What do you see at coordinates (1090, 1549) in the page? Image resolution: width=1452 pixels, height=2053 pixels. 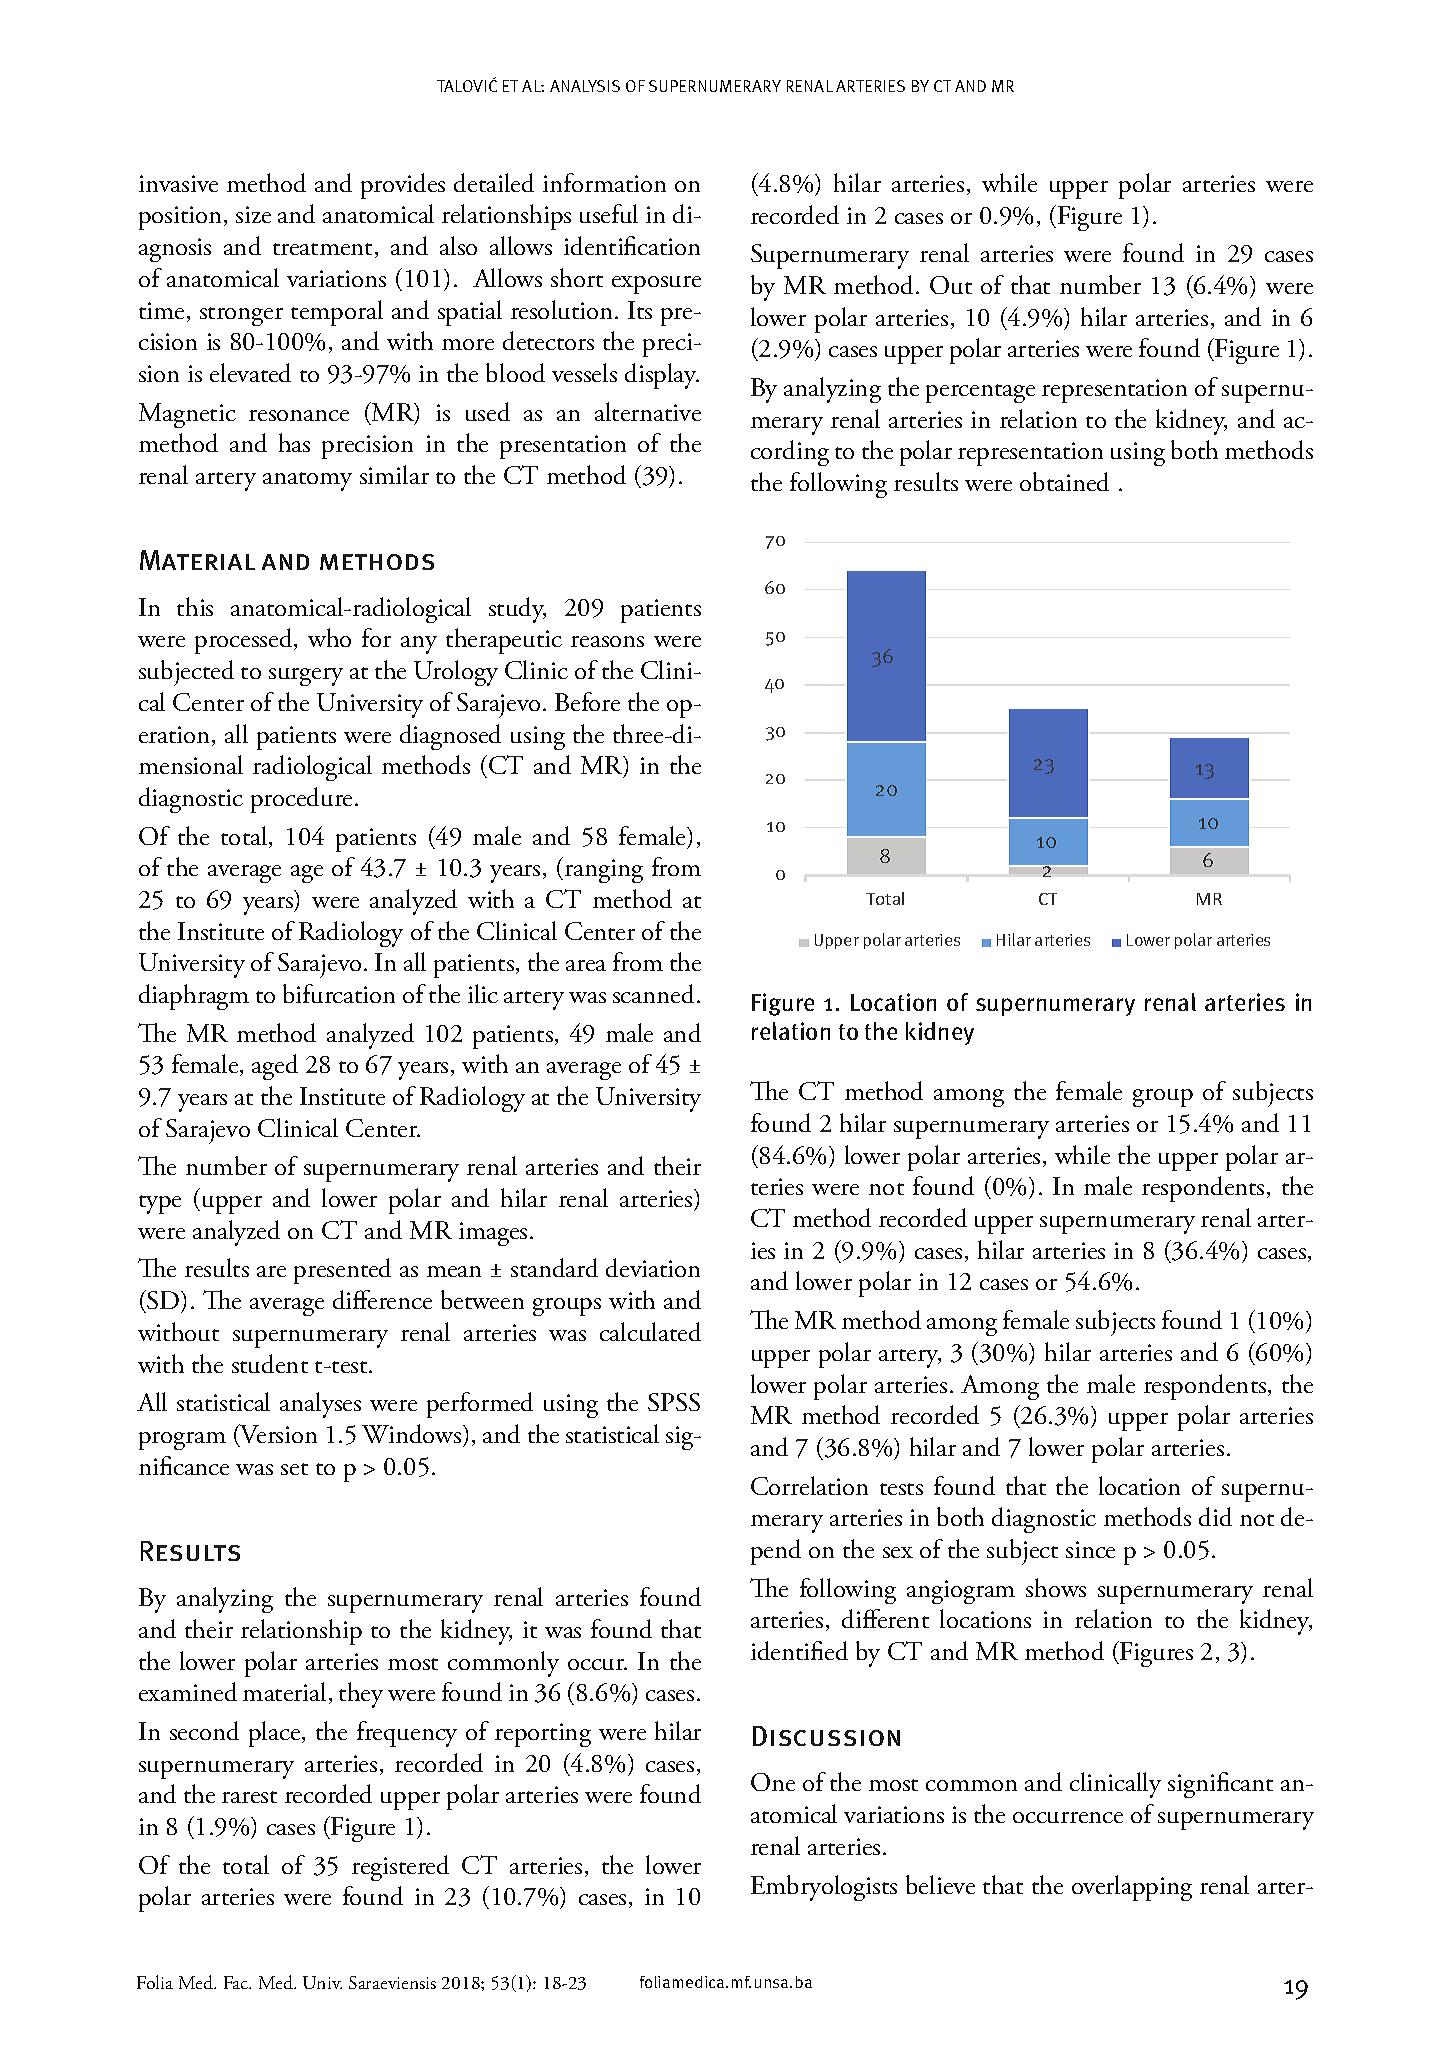 I see `since` at bounding box center [1090, 1549].
